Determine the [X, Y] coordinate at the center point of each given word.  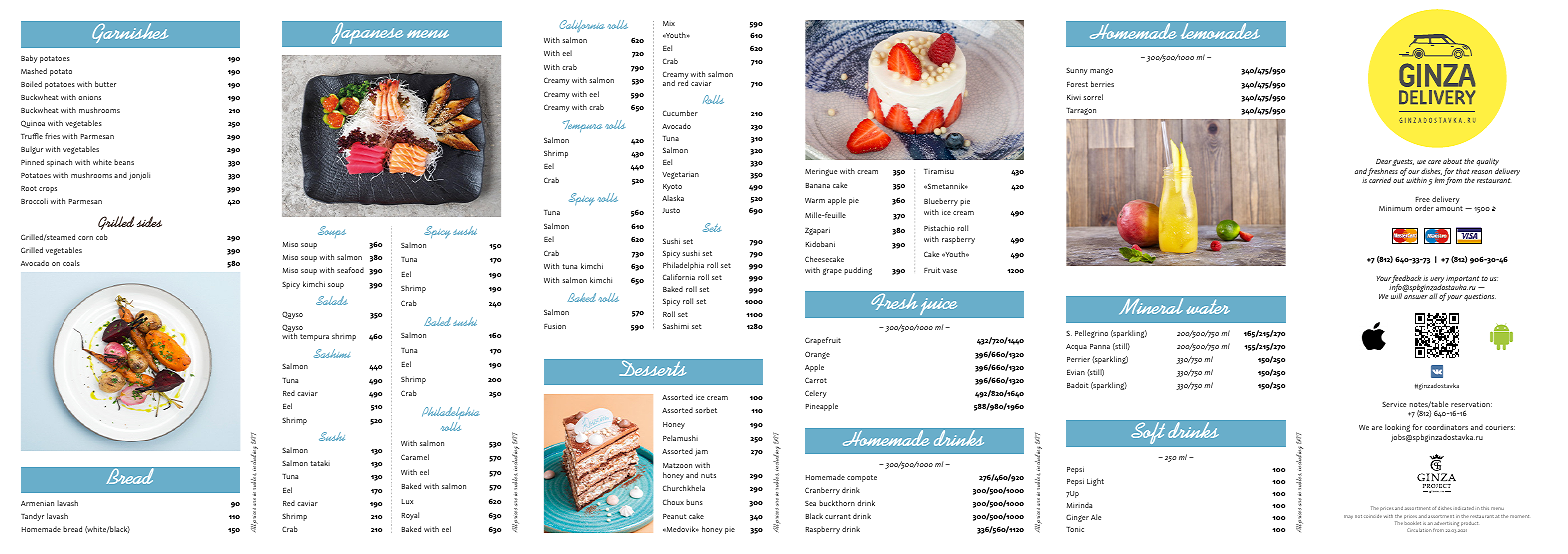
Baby [29, 59]
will [1396, 296]
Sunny [1077, 71]
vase [949, 271]
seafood [350, 270]
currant [838, 516]
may [1348, 517]
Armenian [37, 503]
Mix [669, 23]
